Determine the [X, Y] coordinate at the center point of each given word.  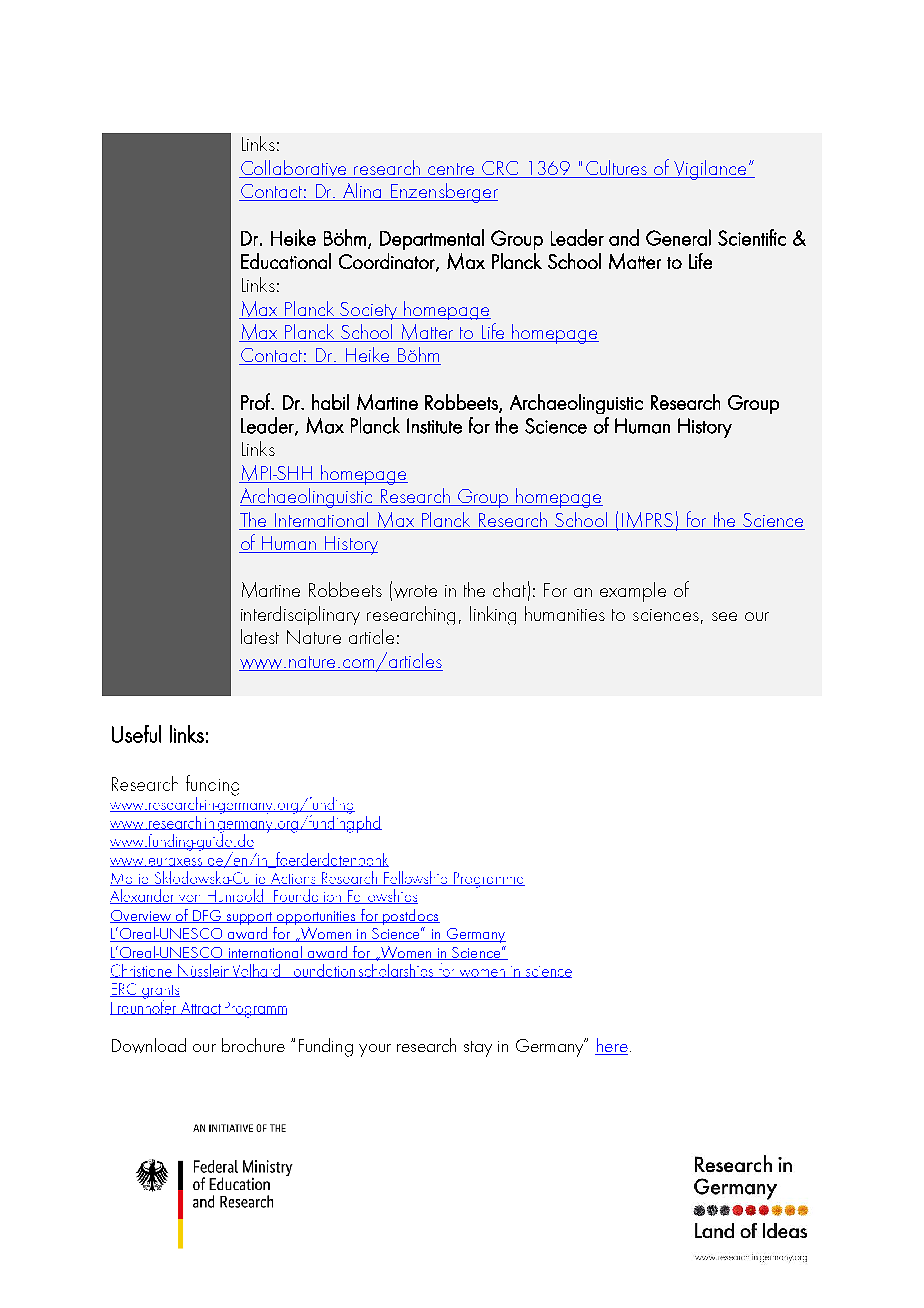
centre [451, 170]
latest [260, 636]
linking [493, 615]
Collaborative [294, 169]
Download [149, 1045]
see [724, 616]
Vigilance [711, 170]
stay [478, 1049]
